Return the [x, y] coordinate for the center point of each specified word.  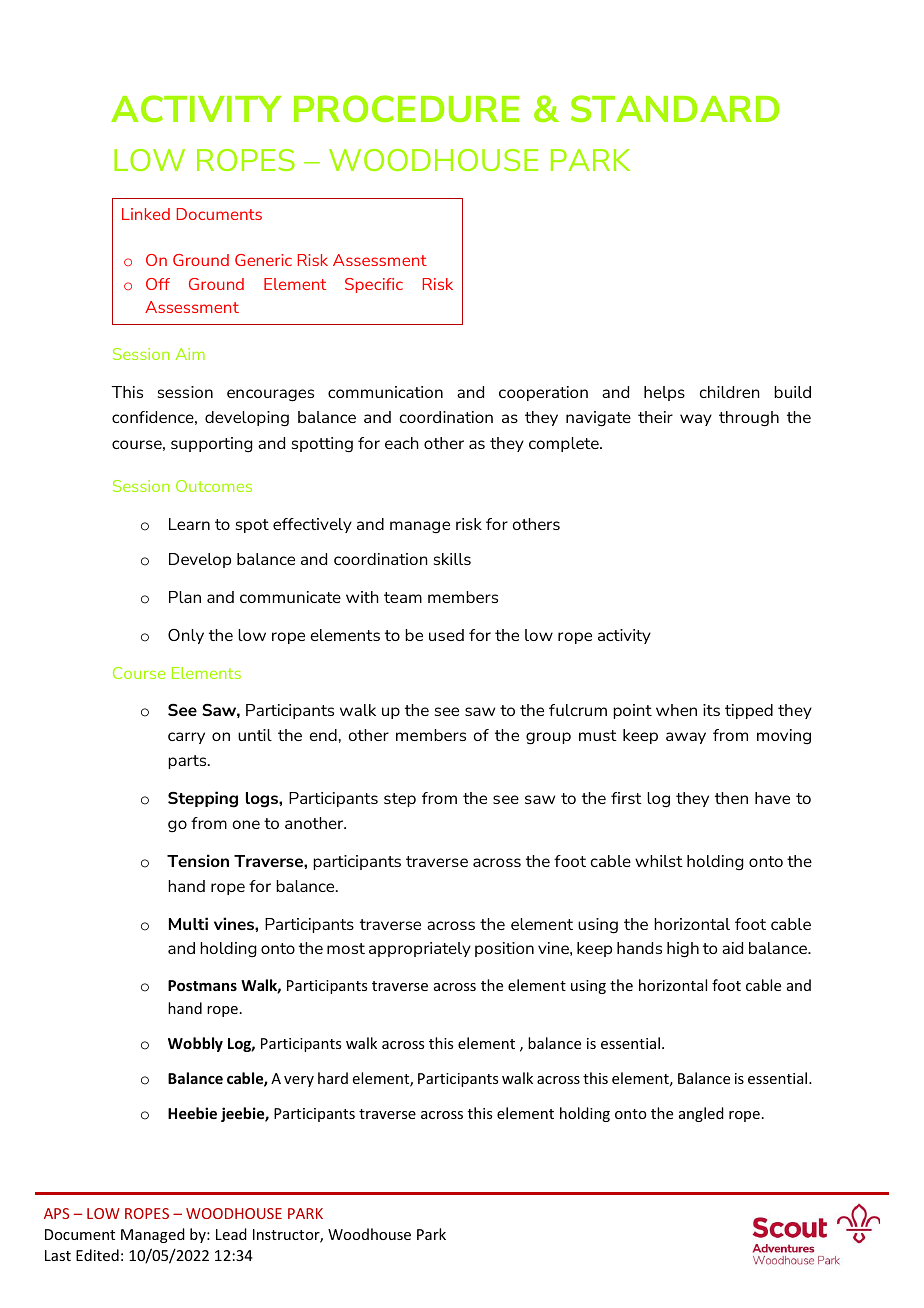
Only [186, 636]
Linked [146, 214]
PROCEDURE [406, 108]
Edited [97, 1255]
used [446, 635]
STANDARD [675, 108]
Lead [231, 1234]
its [711, 710]
